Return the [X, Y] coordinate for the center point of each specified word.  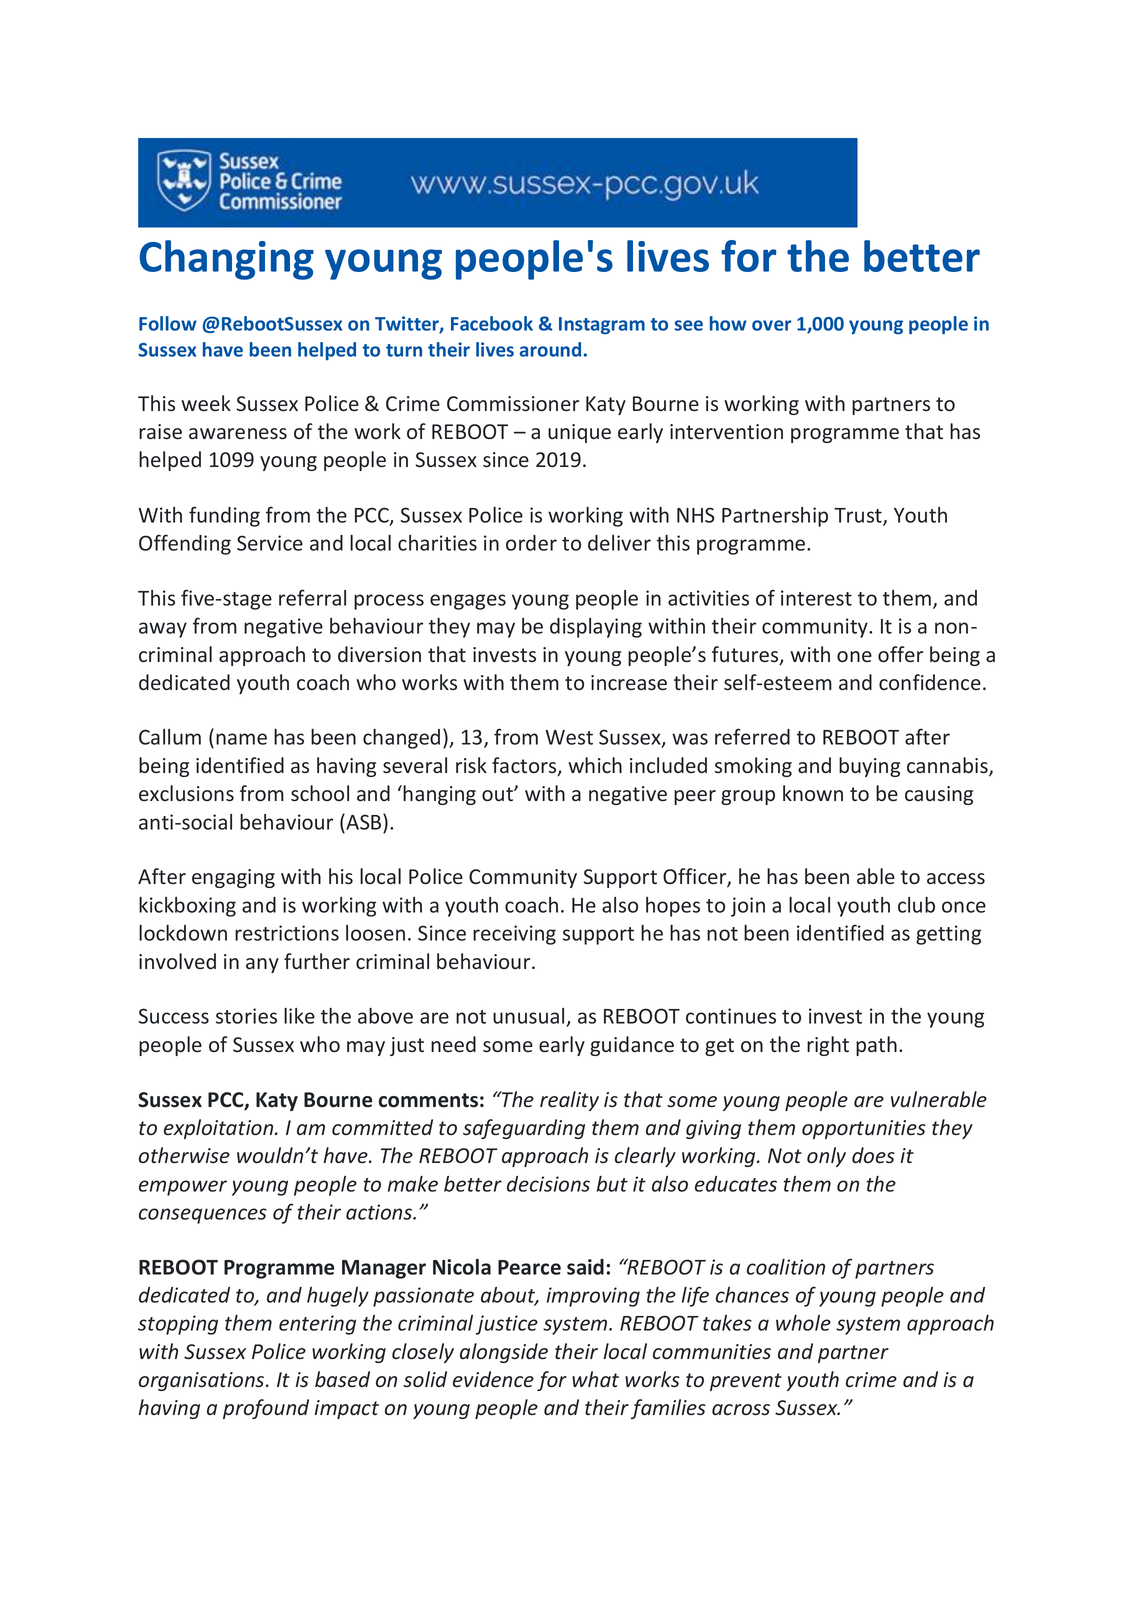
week [206, 403]
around [550, 349]
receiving [514, 935]
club [916, 905]
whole [803, 1323]
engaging [233, 878]
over [771, 325]
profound [266, 1409]
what [595, 1379]
